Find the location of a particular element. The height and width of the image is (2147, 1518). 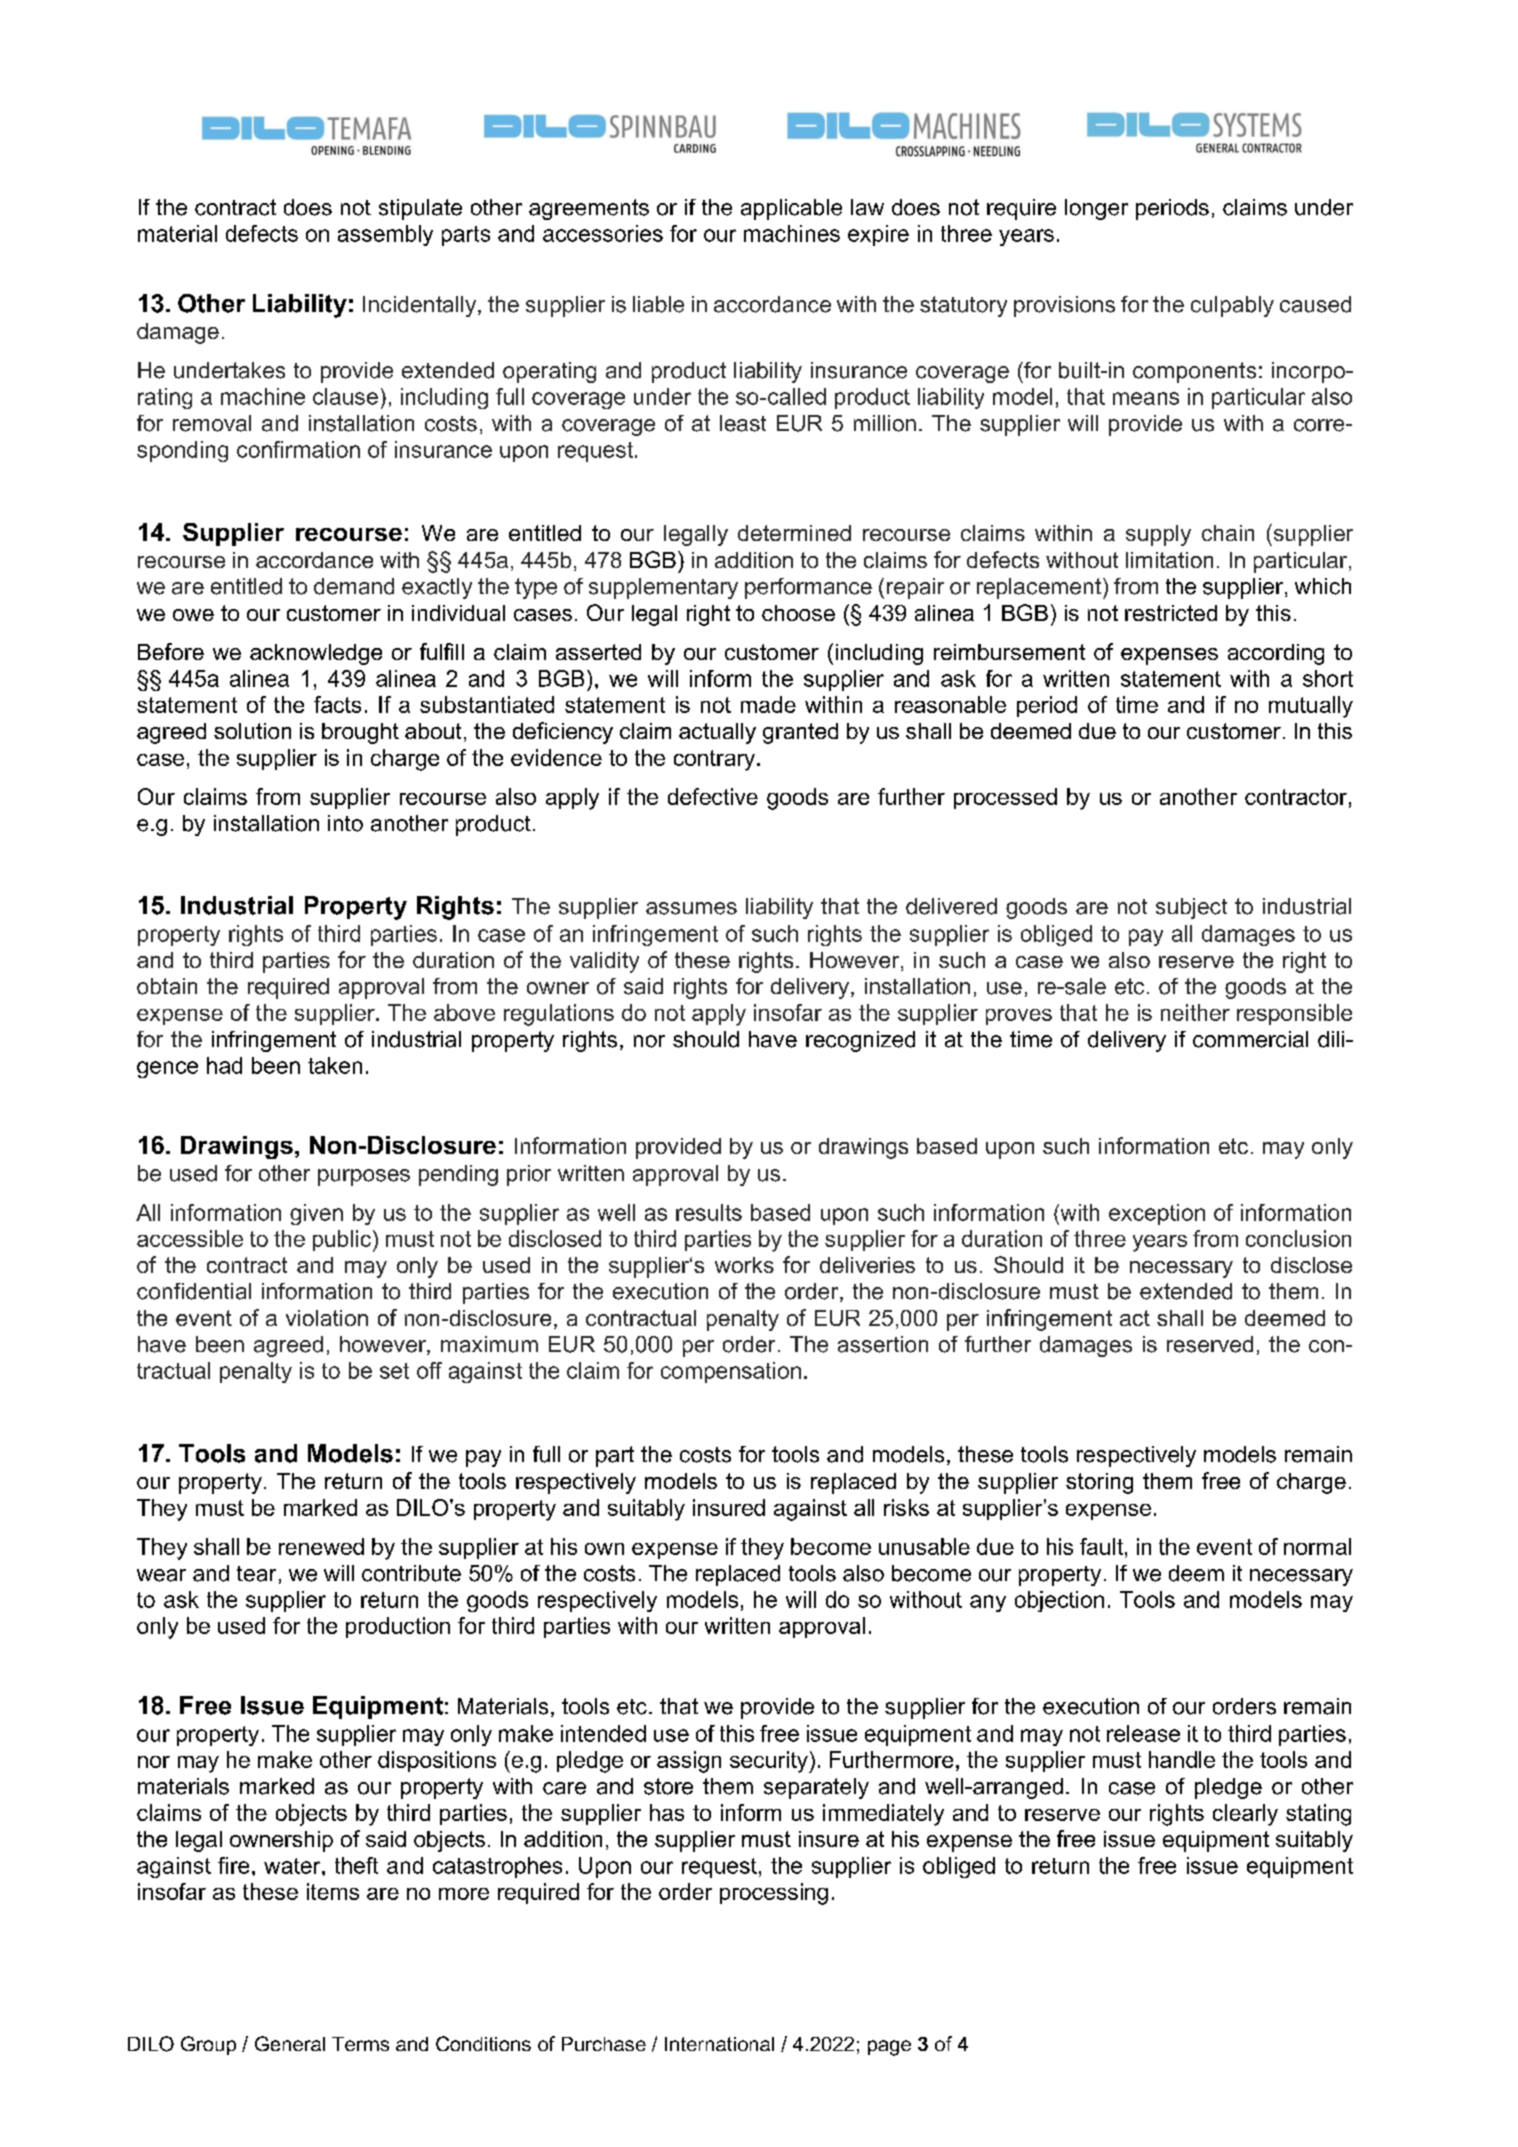

applicable is located at coordinates (791, 209).
